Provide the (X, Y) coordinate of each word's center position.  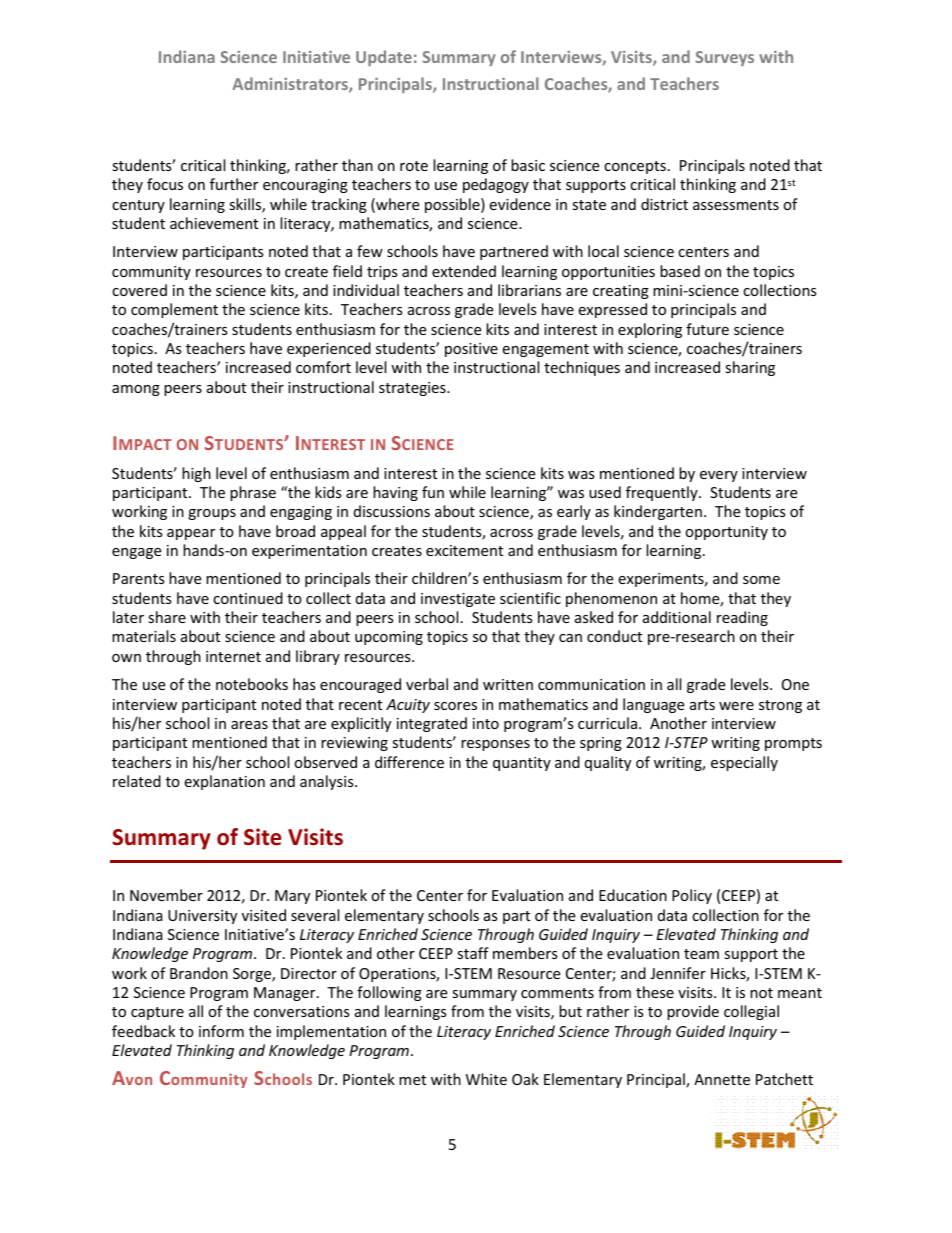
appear (191, 534)
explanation (224, 782)
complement (174, 310)
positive (471, 350)
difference (409, 762)
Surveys (724, 58)
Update (384, 58)
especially (744, 763)
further (234, 184)
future (707, 329)
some (761, 580)
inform (221, 1031)
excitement (464, 550)
